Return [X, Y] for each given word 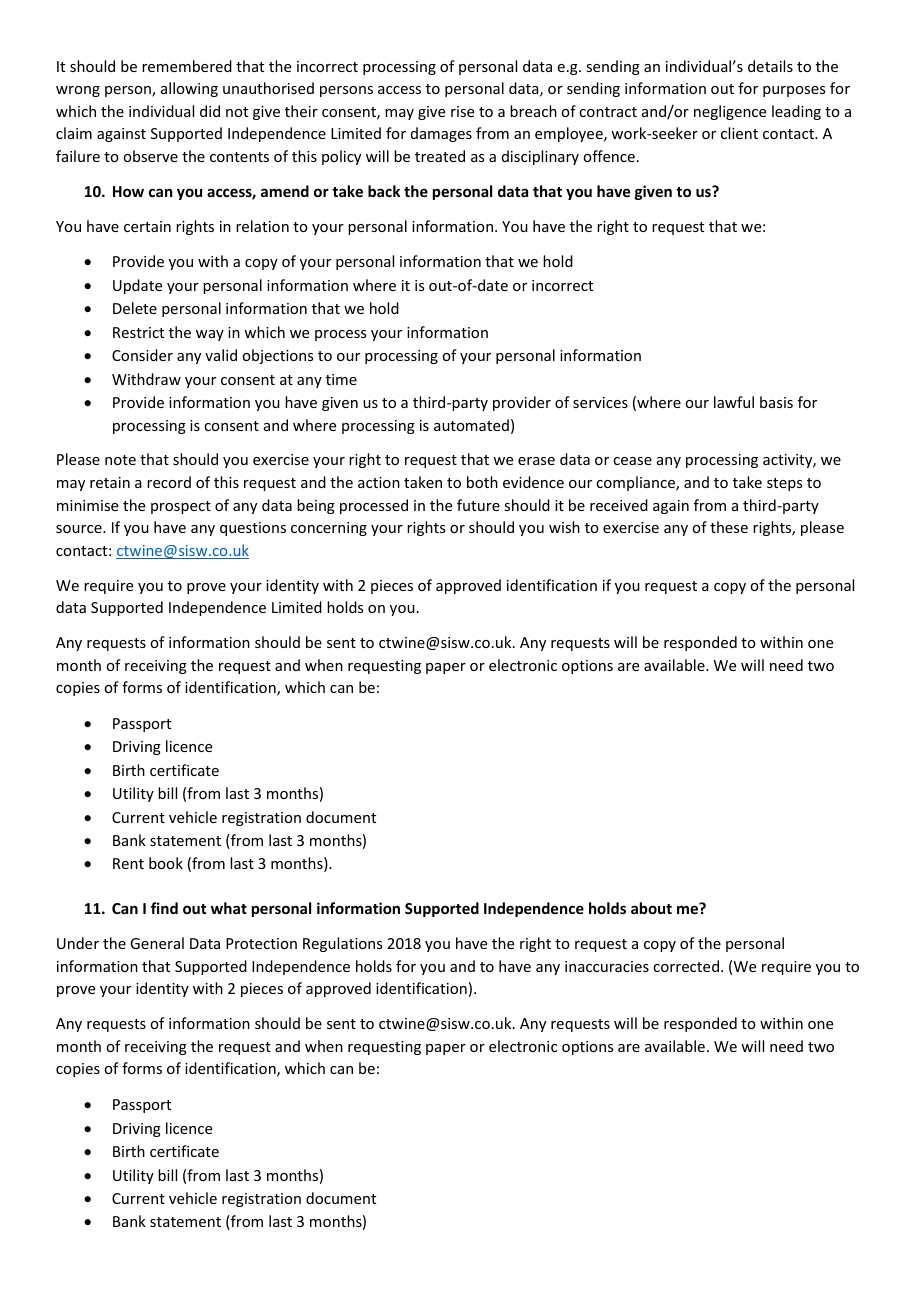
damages [441, 134]
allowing [189, 89]
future [478, 505]
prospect [181, 507]
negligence [730, 112]
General [157, 943]
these [729, 527]
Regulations [342, 944]
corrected [686, 966]
